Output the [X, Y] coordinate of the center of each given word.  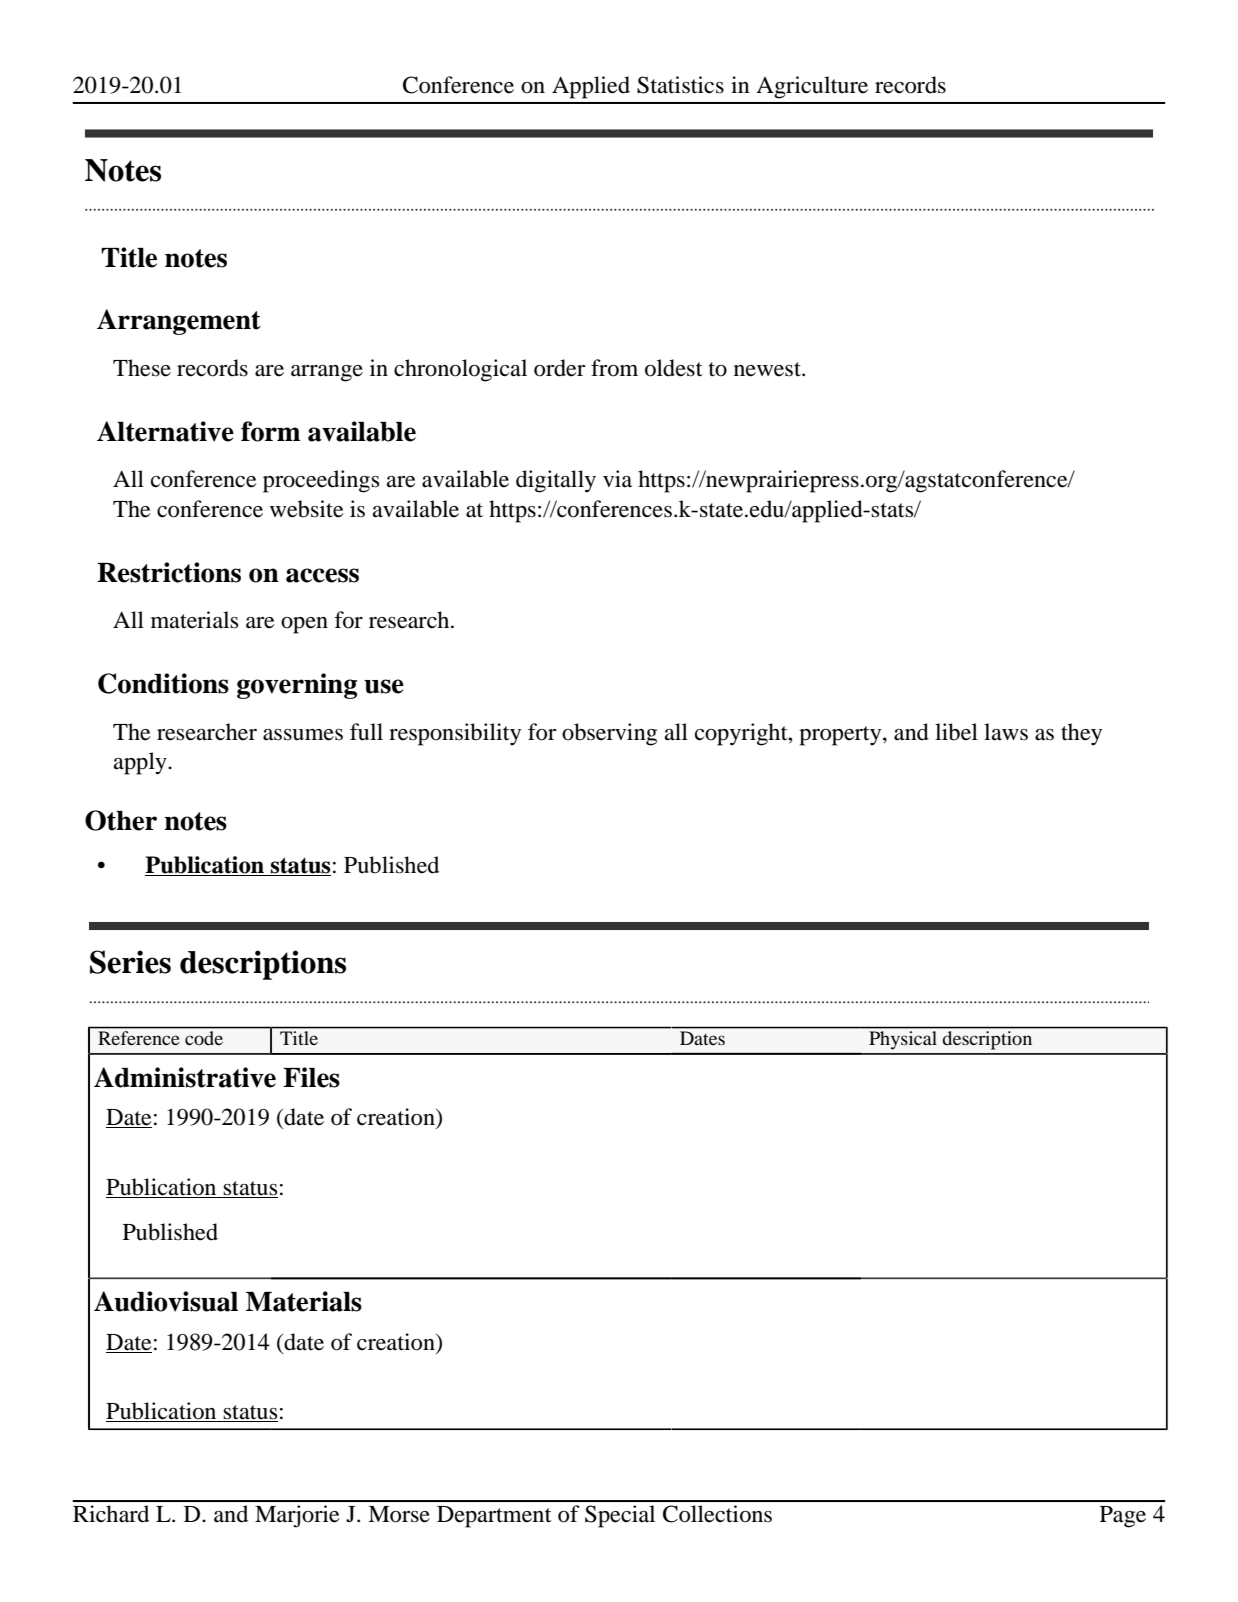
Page [1123, 1517]
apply [141, 763]
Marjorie [297, 1516]
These [142, 368]
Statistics [680, 85]
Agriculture [812, 87]
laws [1006, 732]
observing [609, 734]
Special [620, 1516]
